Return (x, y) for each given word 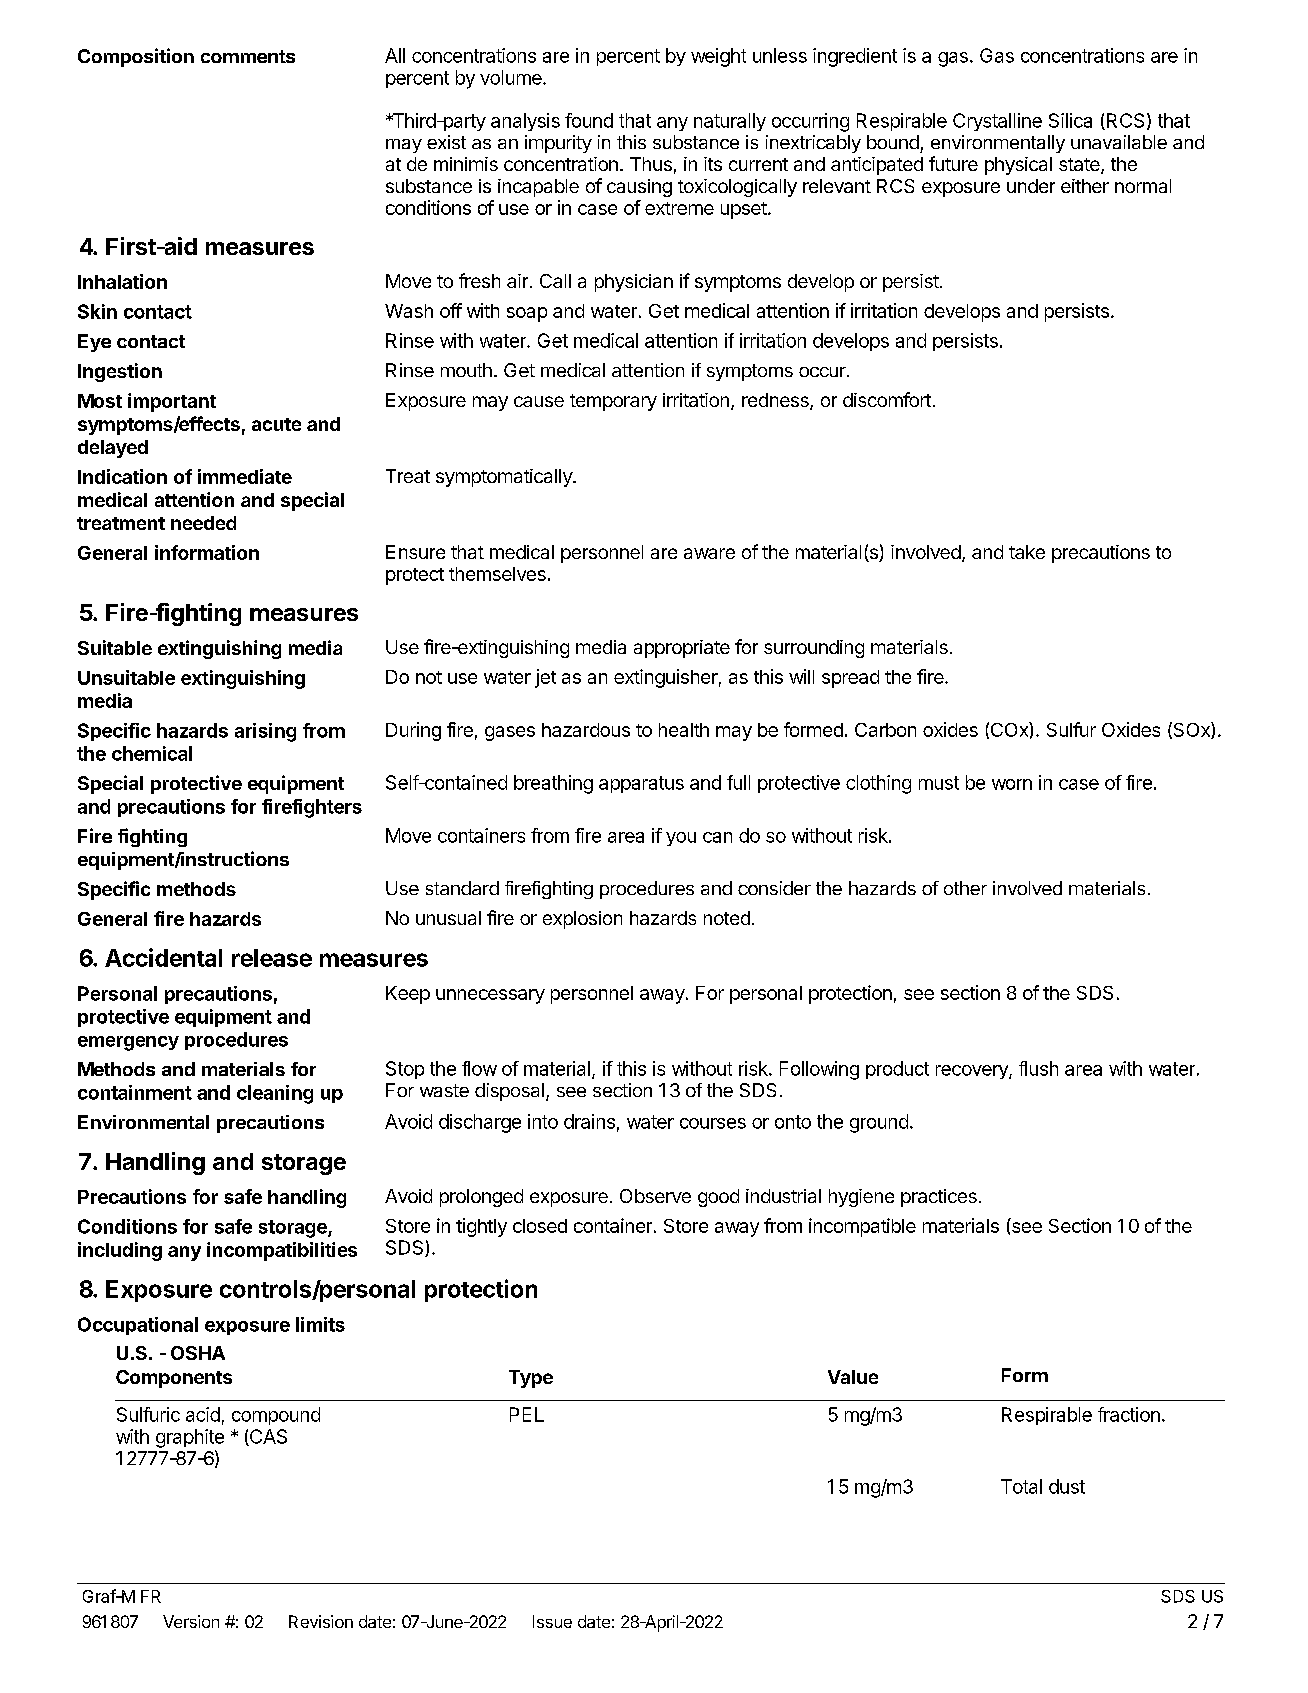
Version (191, 1621)
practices (939, 1198)
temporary (613, 402)
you (681, 839)
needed (203, 523)
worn (1012, 784)
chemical (152, 753)
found (589, 120)
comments (248, 56)
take (1027, 552)
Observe (655, 1196)
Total (1021, 1486)
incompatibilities (282, 1251)
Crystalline (997, 122)
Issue (552, 1621)
